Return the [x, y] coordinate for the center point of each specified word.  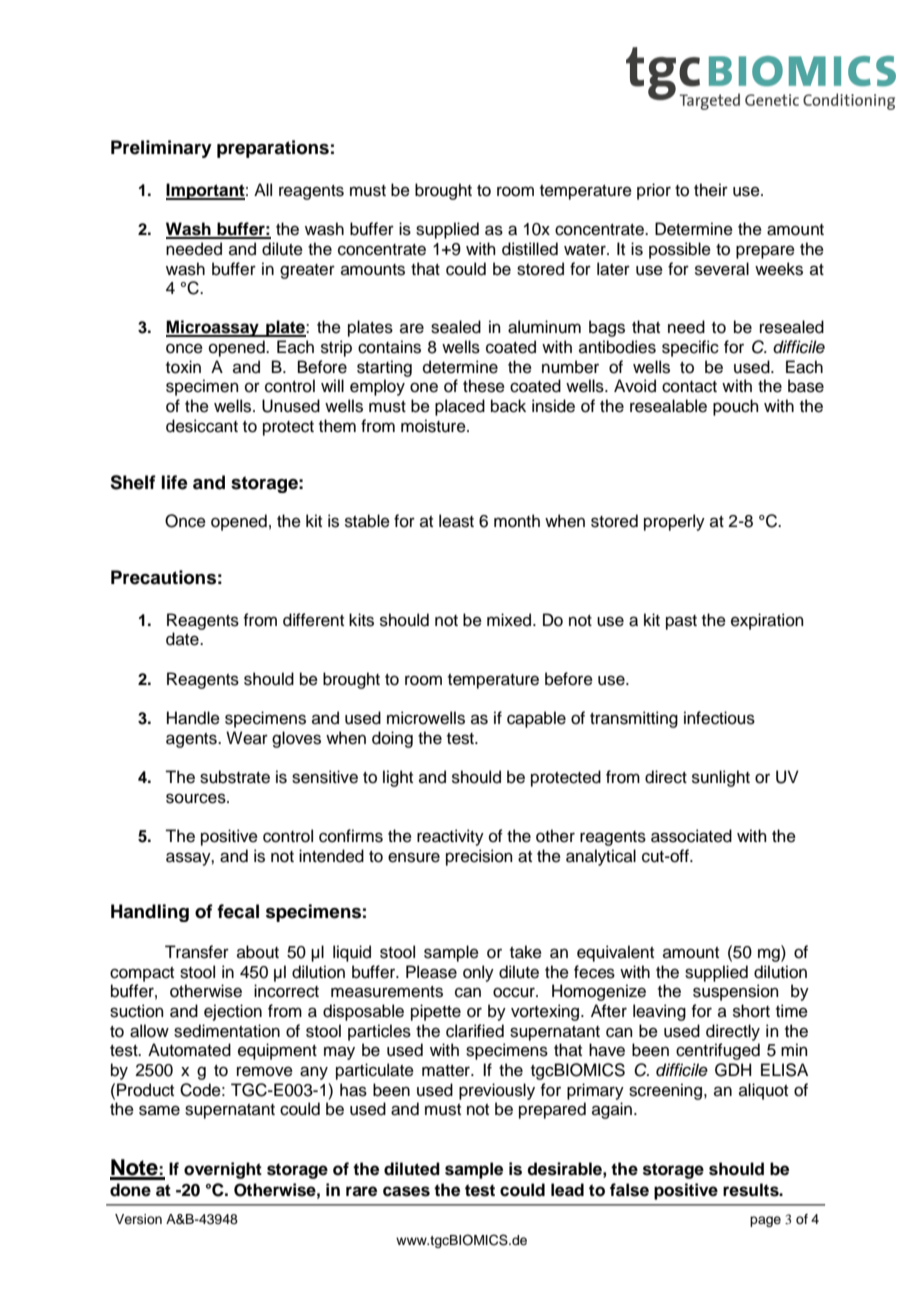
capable [536, 719]
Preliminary [161, 149]
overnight [223, 1170]
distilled [530, 249]
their [711, 190]
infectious [719, 718]
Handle [193, 718]
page [765, 1221]
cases [406, 1191]
